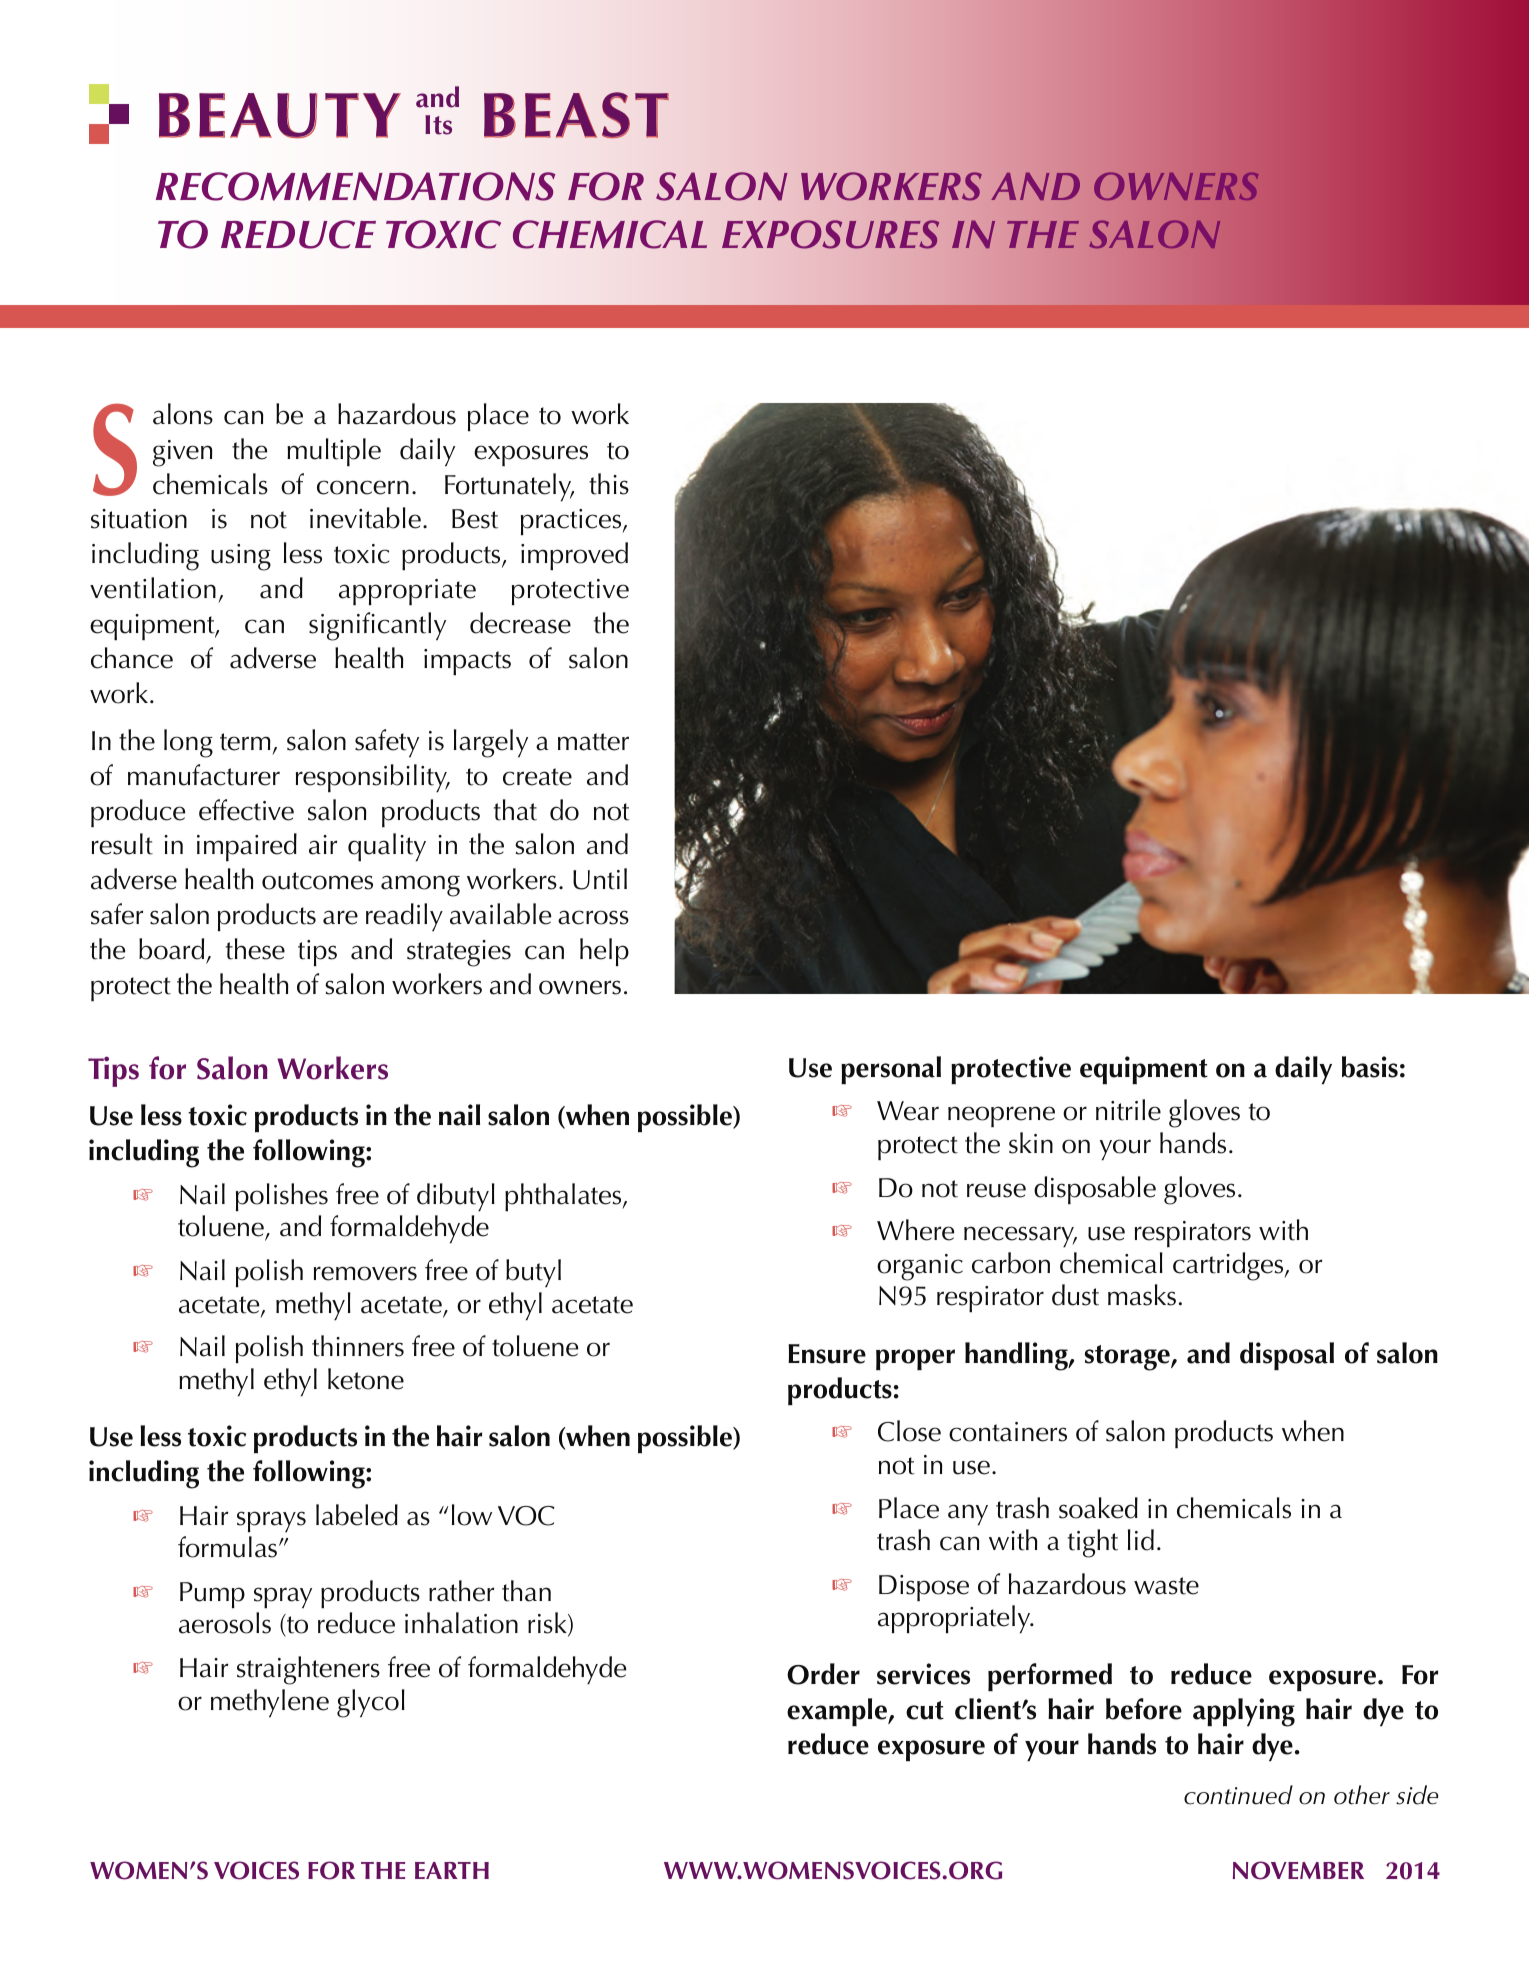 The image size is (1529, 1978). Describe the element at coordinates (255, 949) in the document. I see `these` at that location.
